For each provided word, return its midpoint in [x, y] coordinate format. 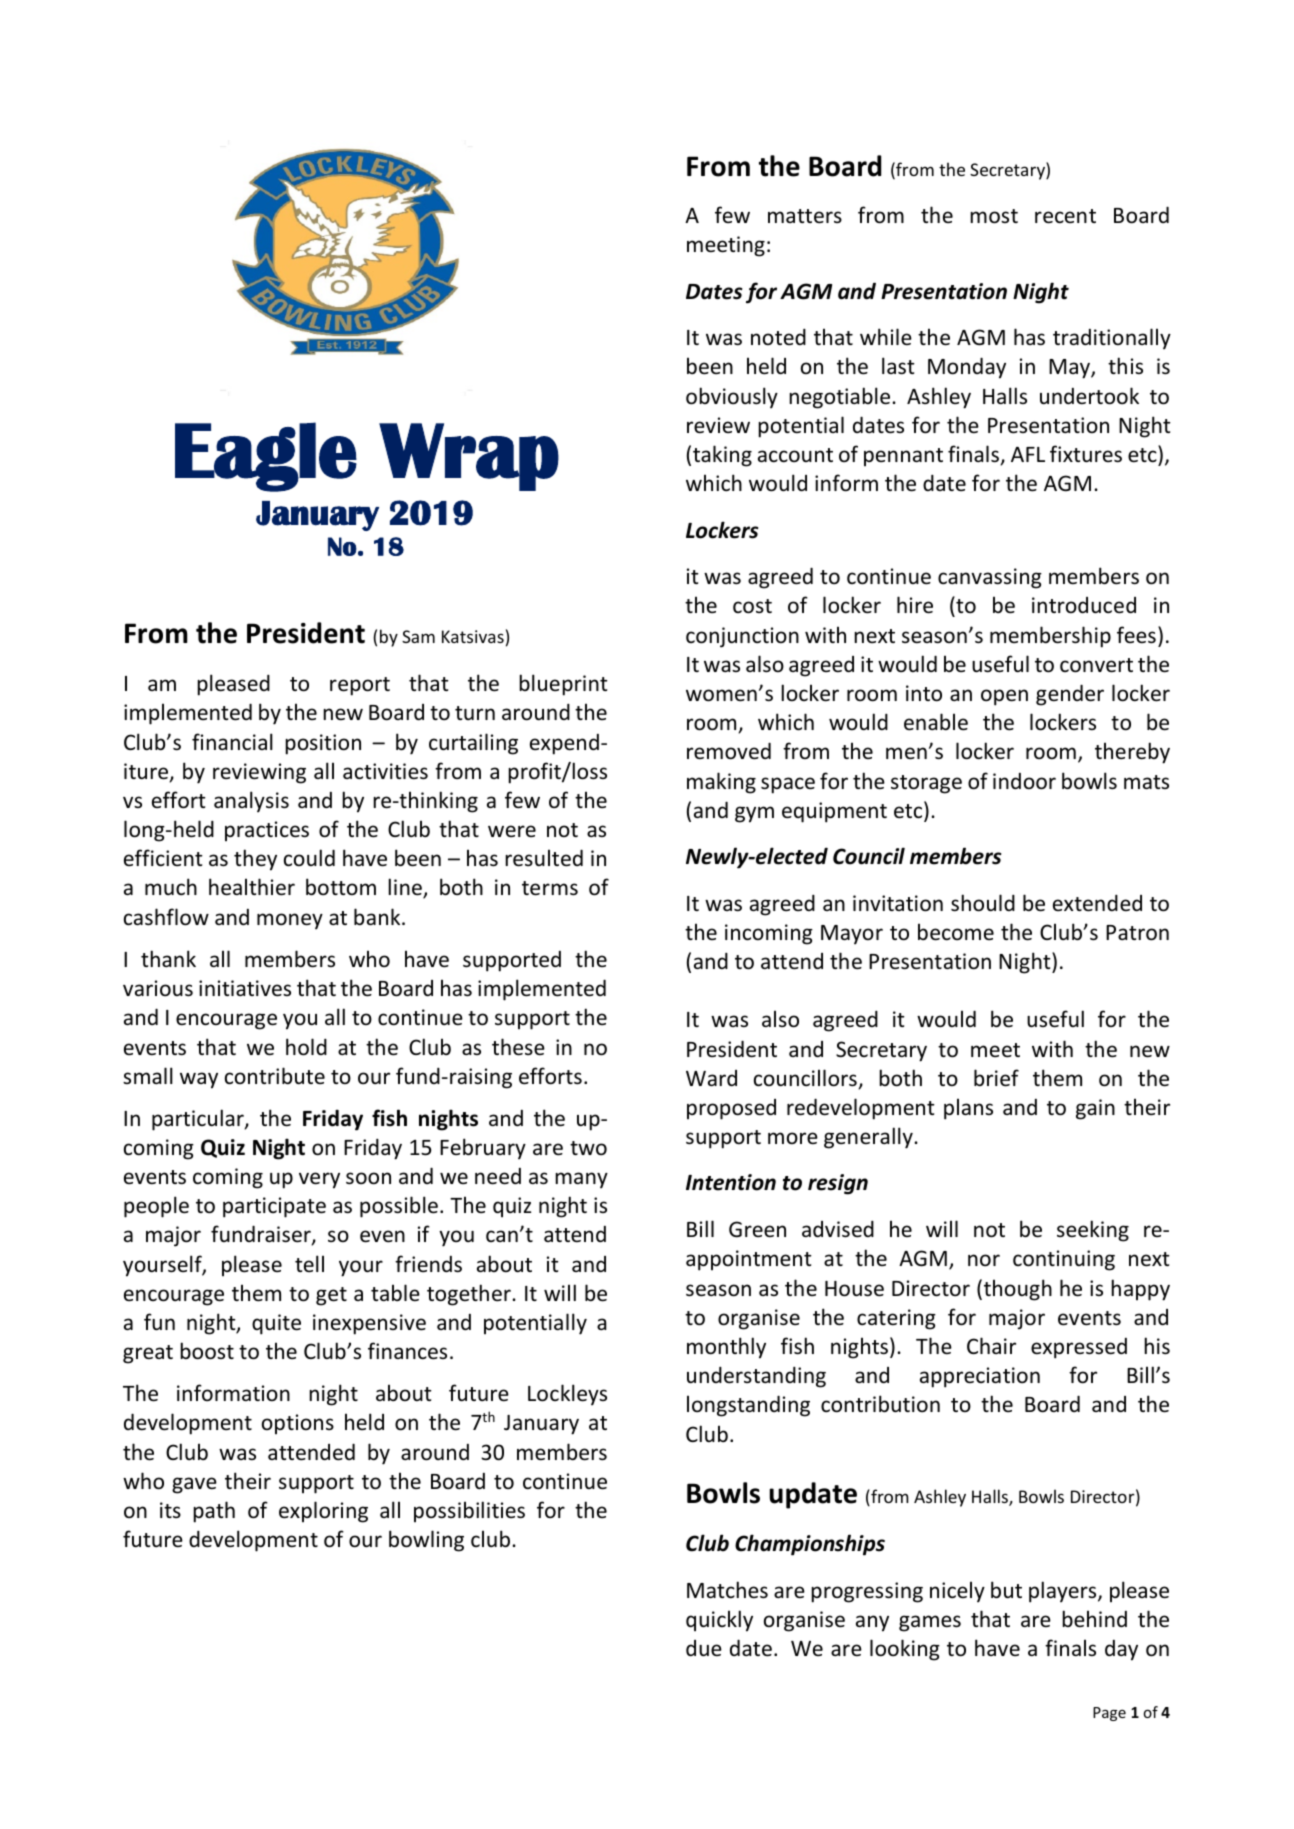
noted [778, 336]
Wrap [469, 457]
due [704, 1648]
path [214, 1512]
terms [550, 888]
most [994, 216]
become [956, 932]
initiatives [245, 988]
